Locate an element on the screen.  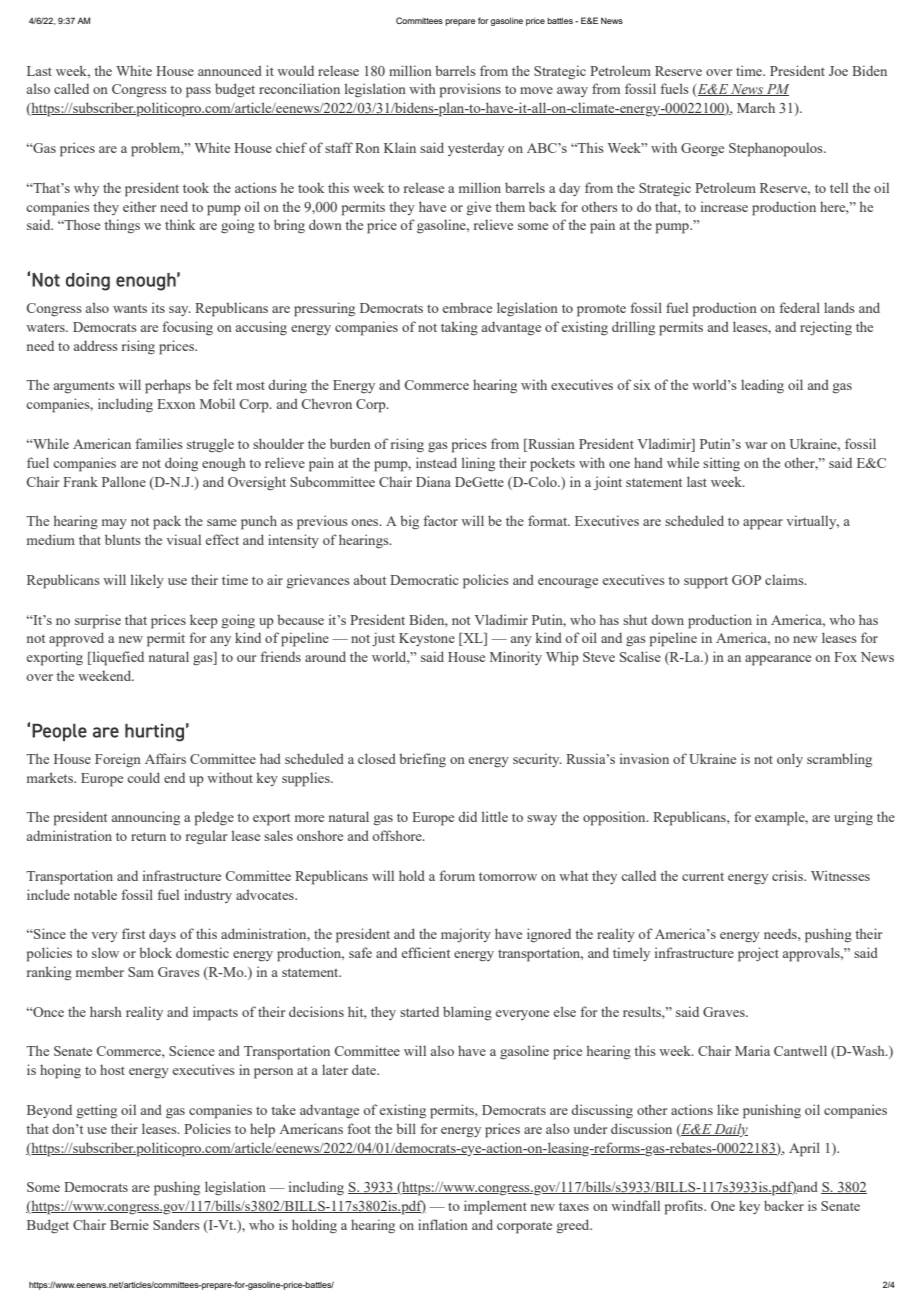
project is located at coordinates (758, 954).
